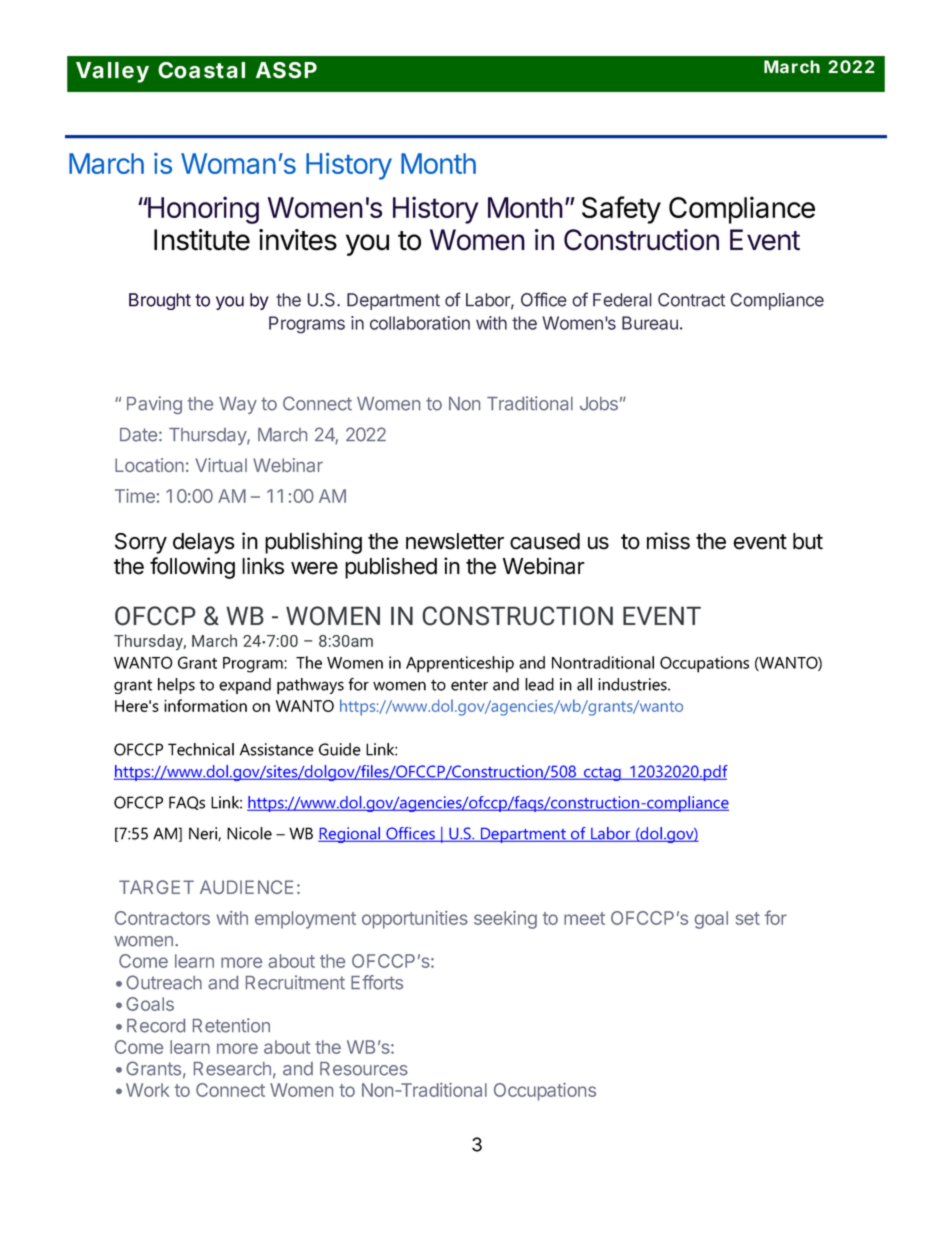  Describe the element at coordinates (364, 1069) in the screenshot. I see `Resources` at that location.
